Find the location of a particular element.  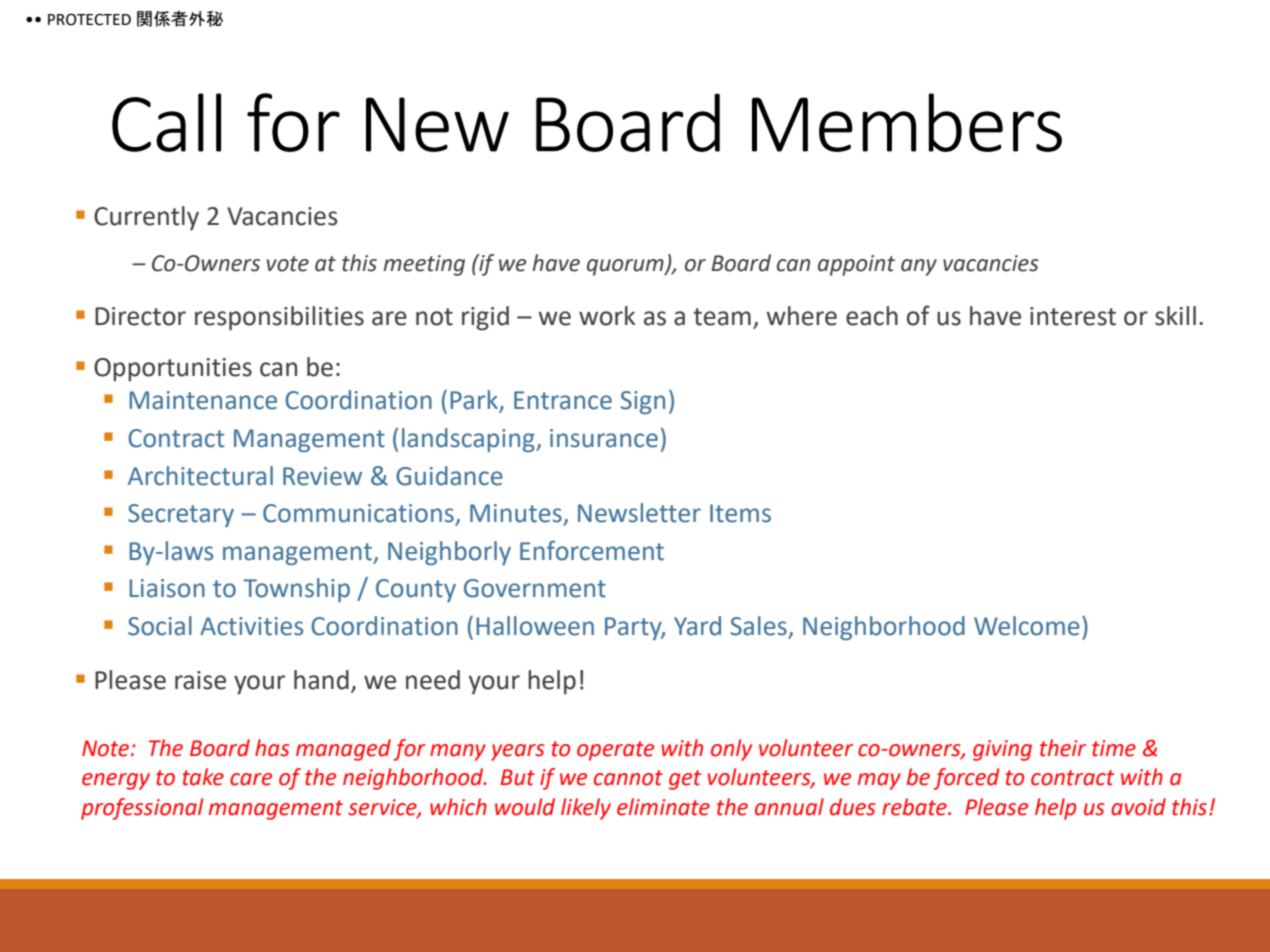

interest is located at coordinates (1073, 316).
